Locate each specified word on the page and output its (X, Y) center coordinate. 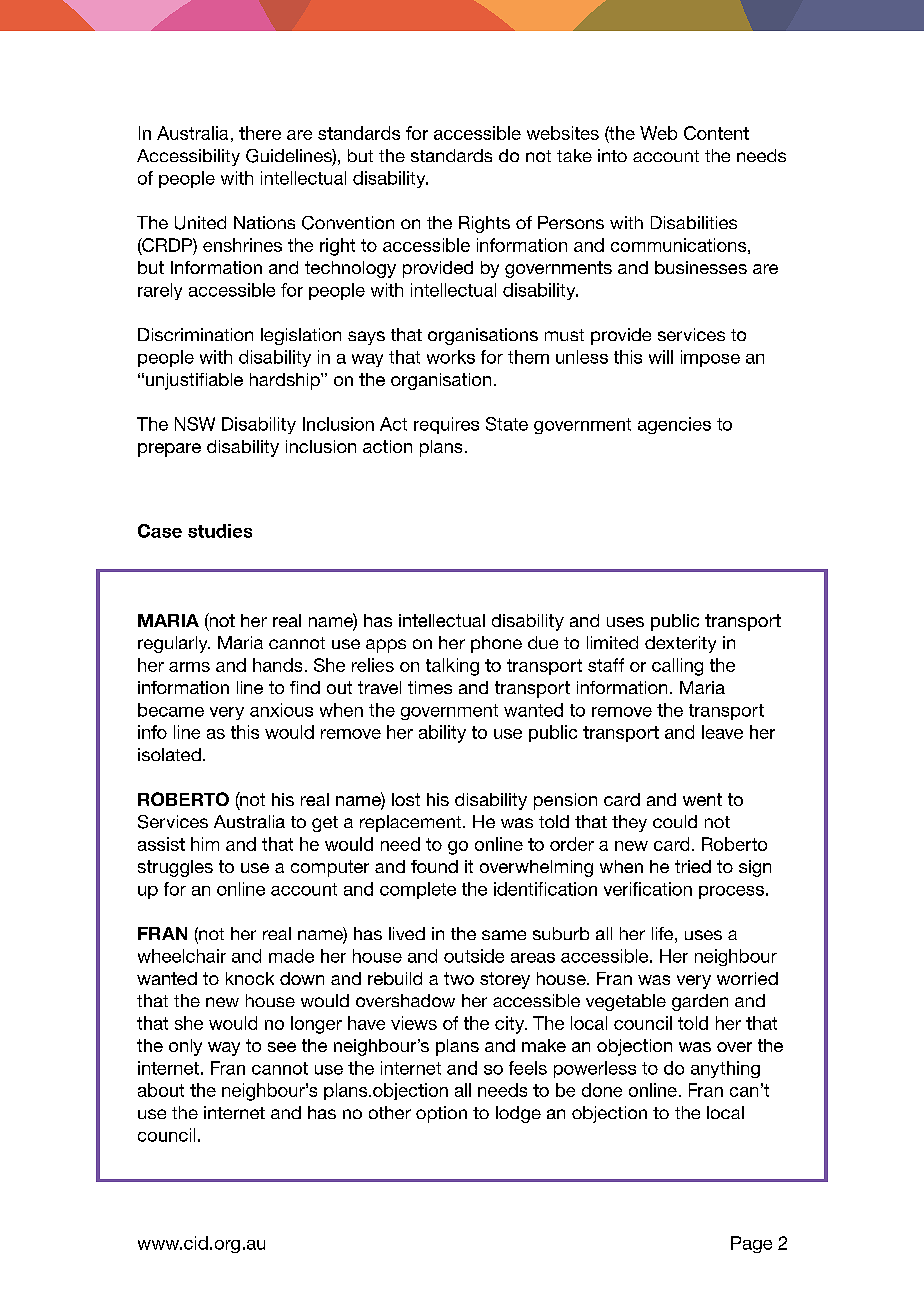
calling (677, 667)
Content (716, 133)
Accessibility (188, 157)
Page (751, 1244)
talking (452, 667)
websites (563, 133)
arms (189, 667)
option (441, 1114)
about (161, 1090)
